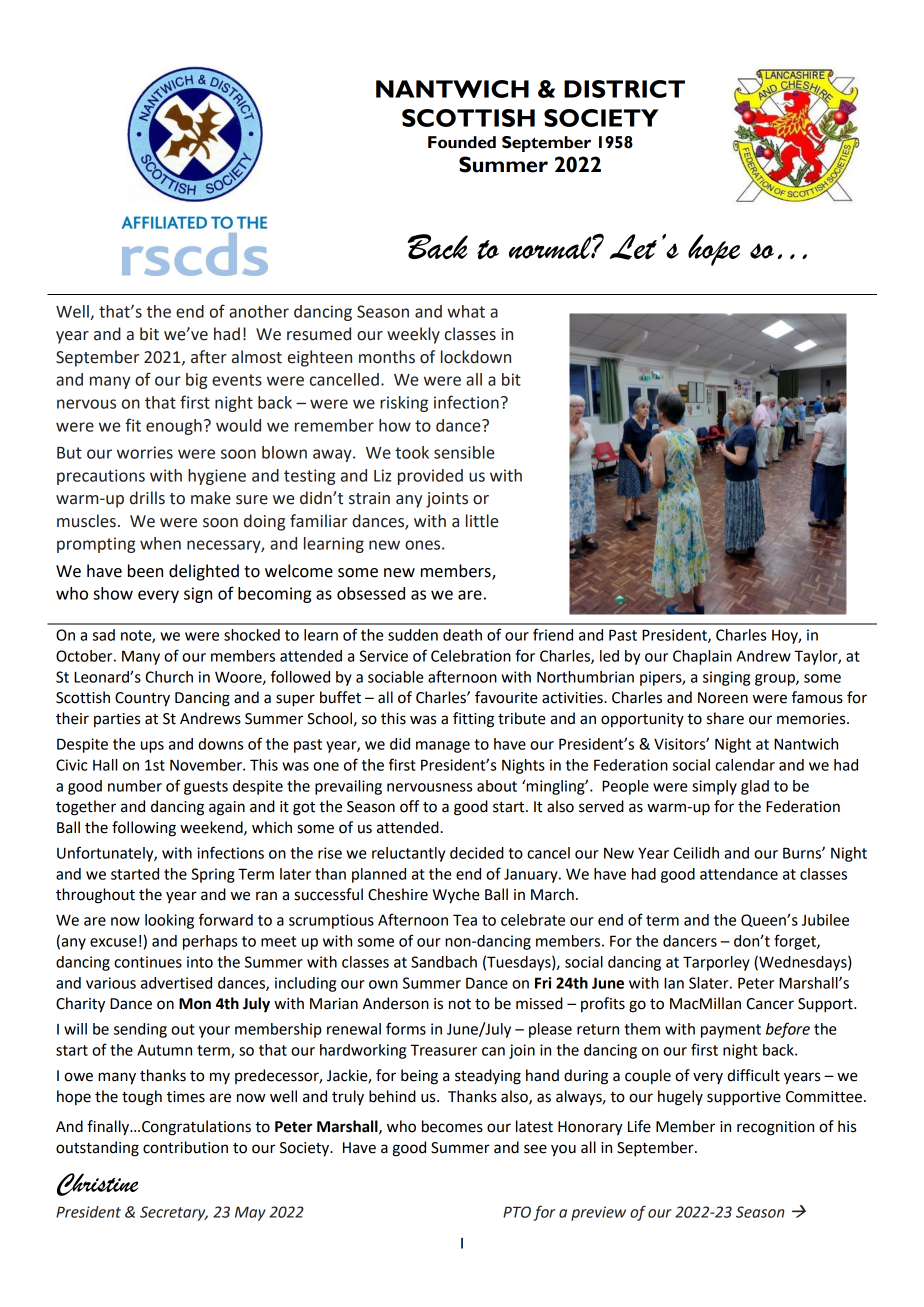 This image has height=1307, width=924. Describe the element at coordinates (169, 677) in the image. I see `Church` at that location.
